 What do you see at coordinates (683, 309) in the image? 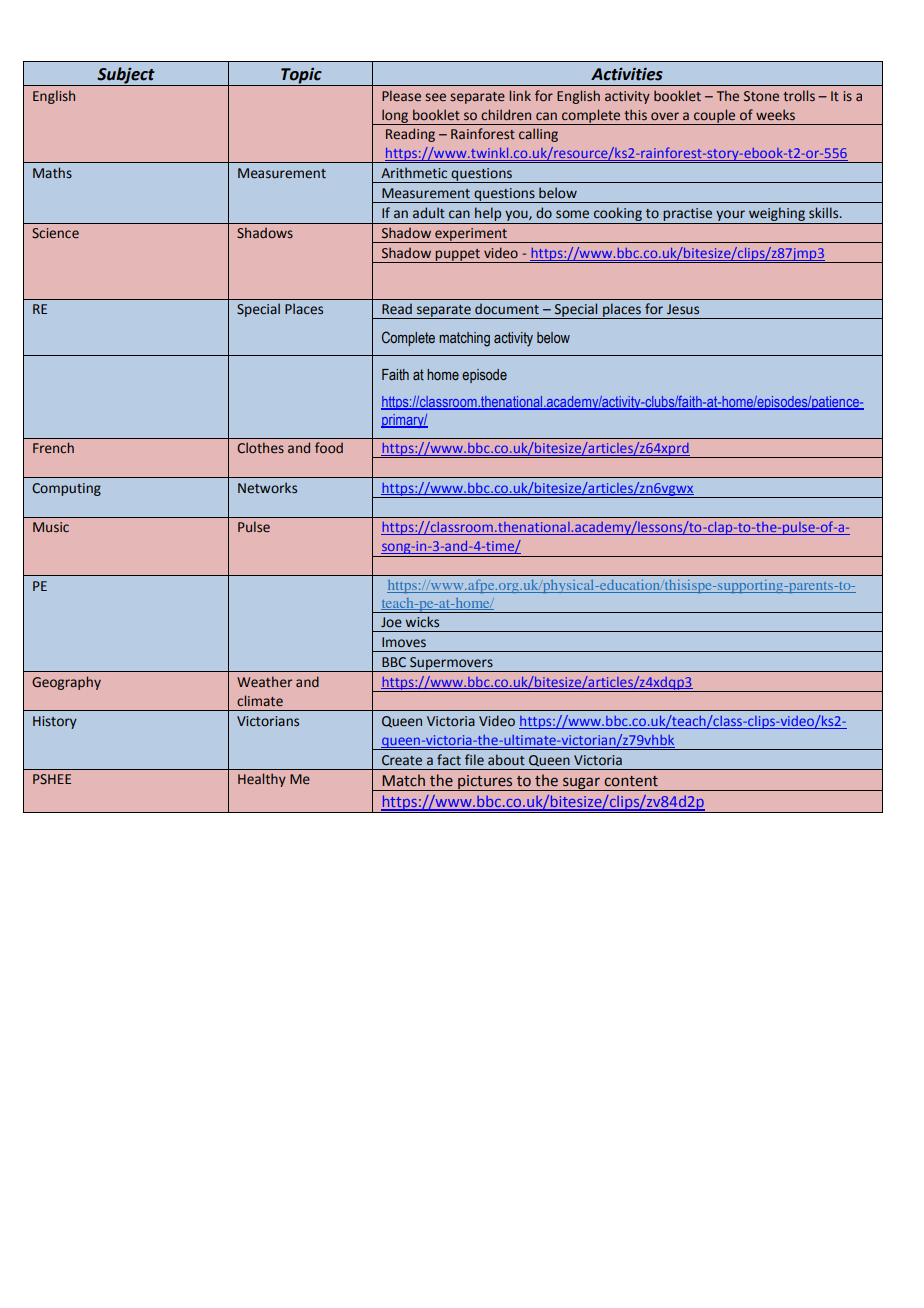
I see `Jesus` at bounding box center [683, 309].
